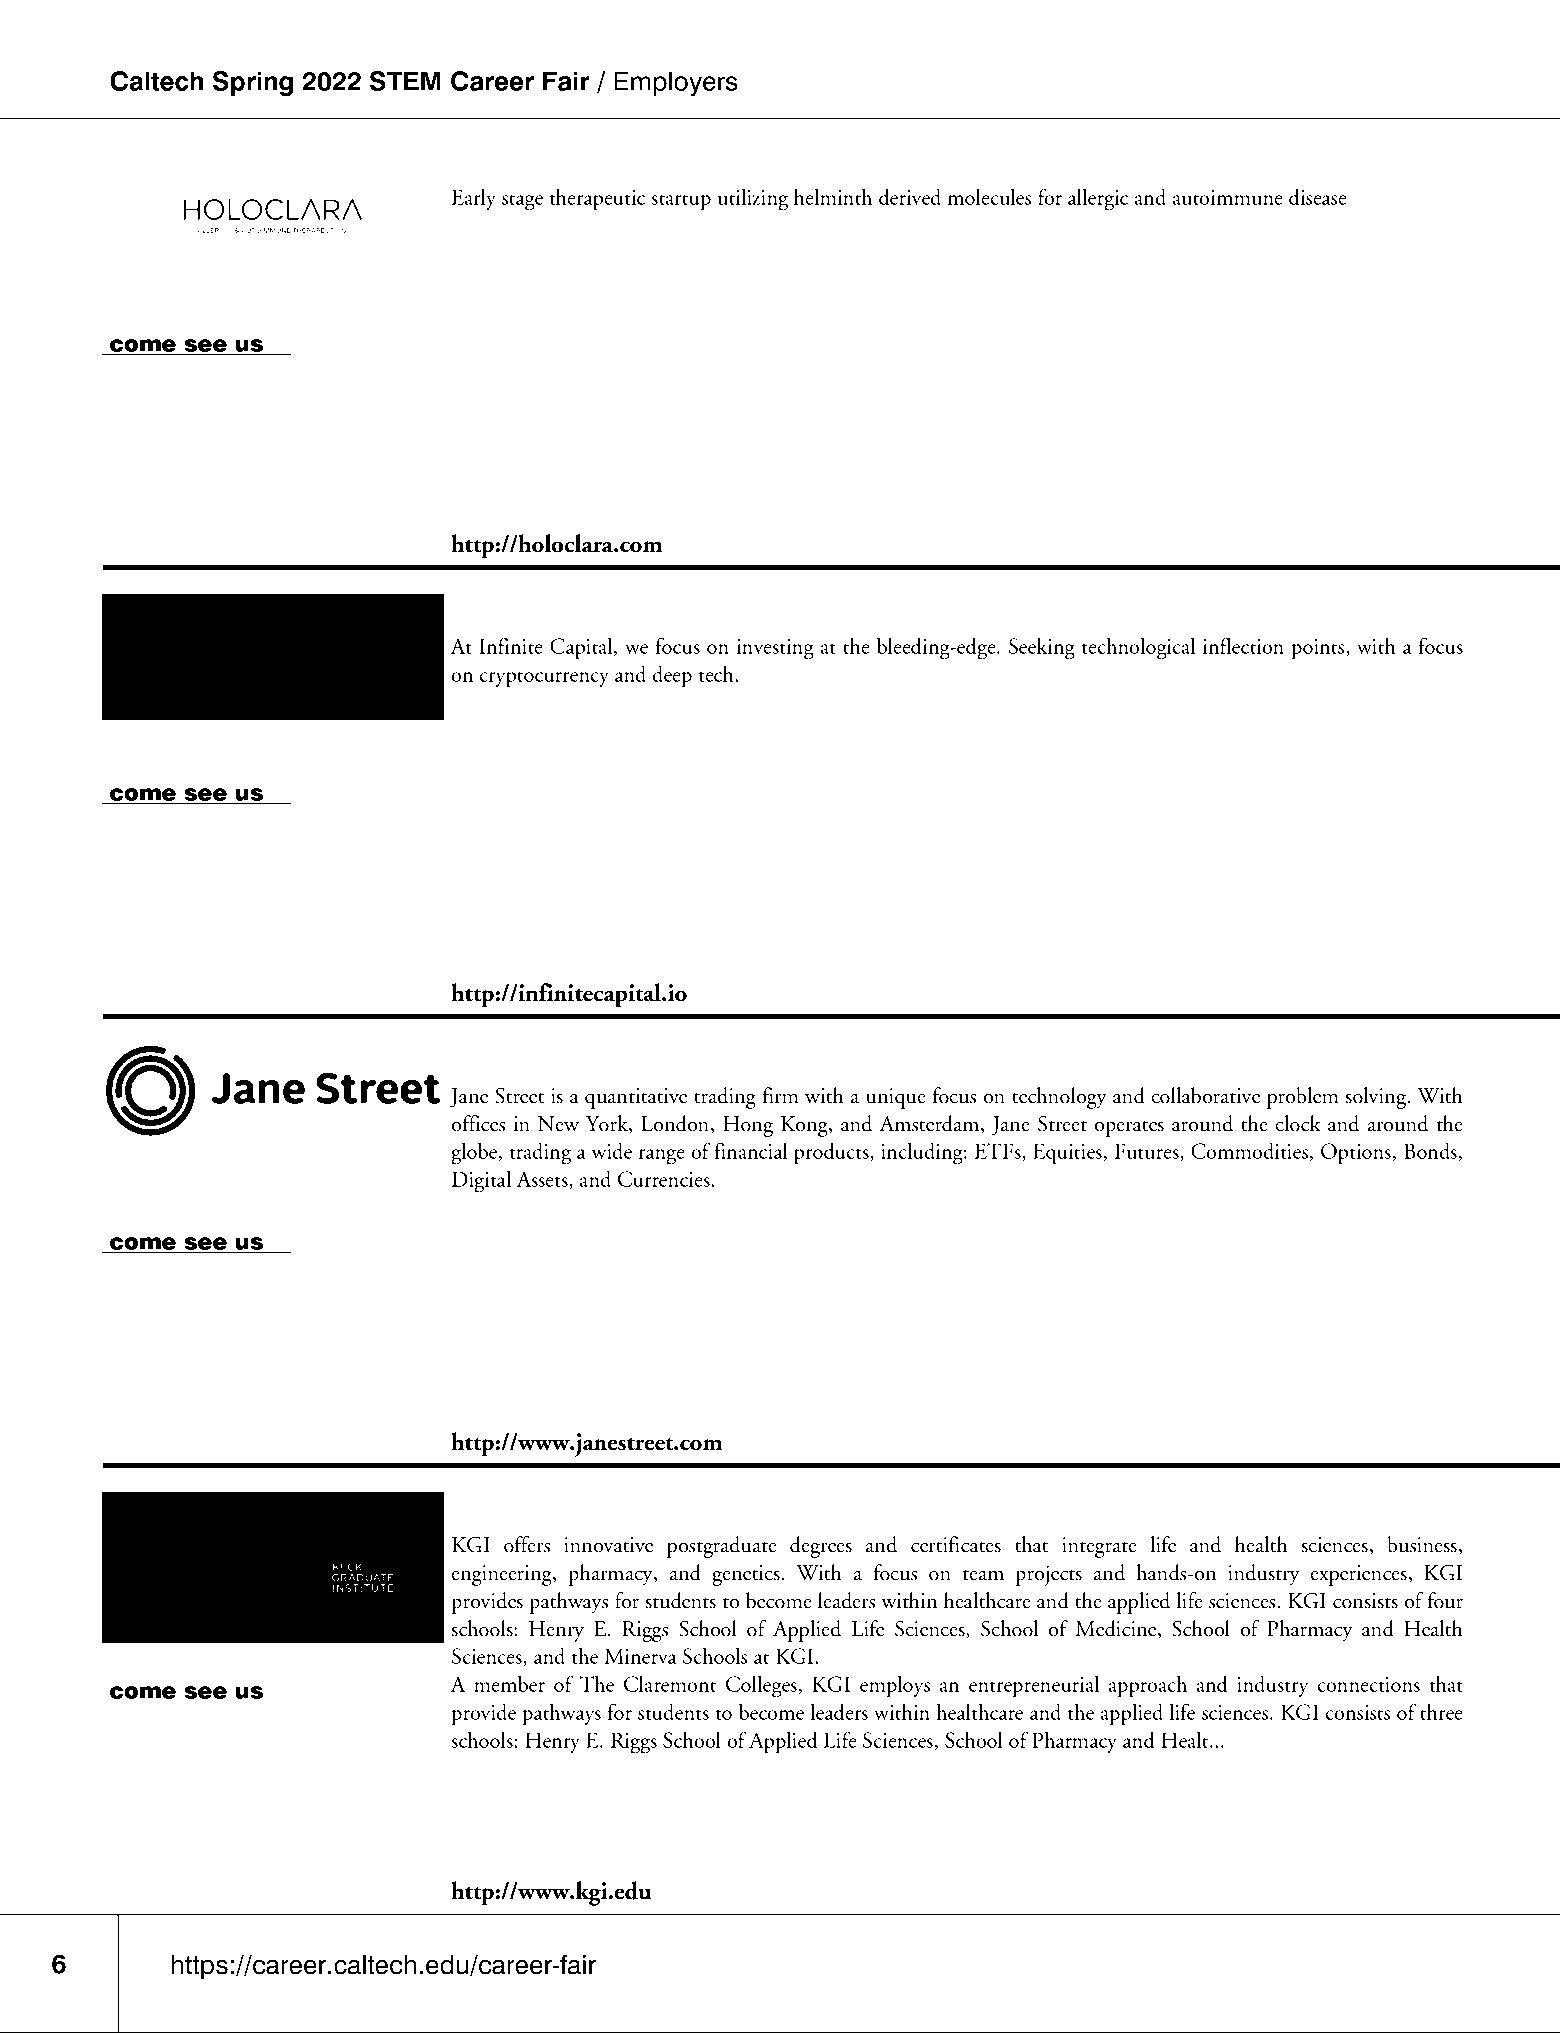 The width and height of the document is (1560, 2033). What do you see at coordinates (481, 1181) in the document?
I see `Digital` at bounding box center [481, 1181].
